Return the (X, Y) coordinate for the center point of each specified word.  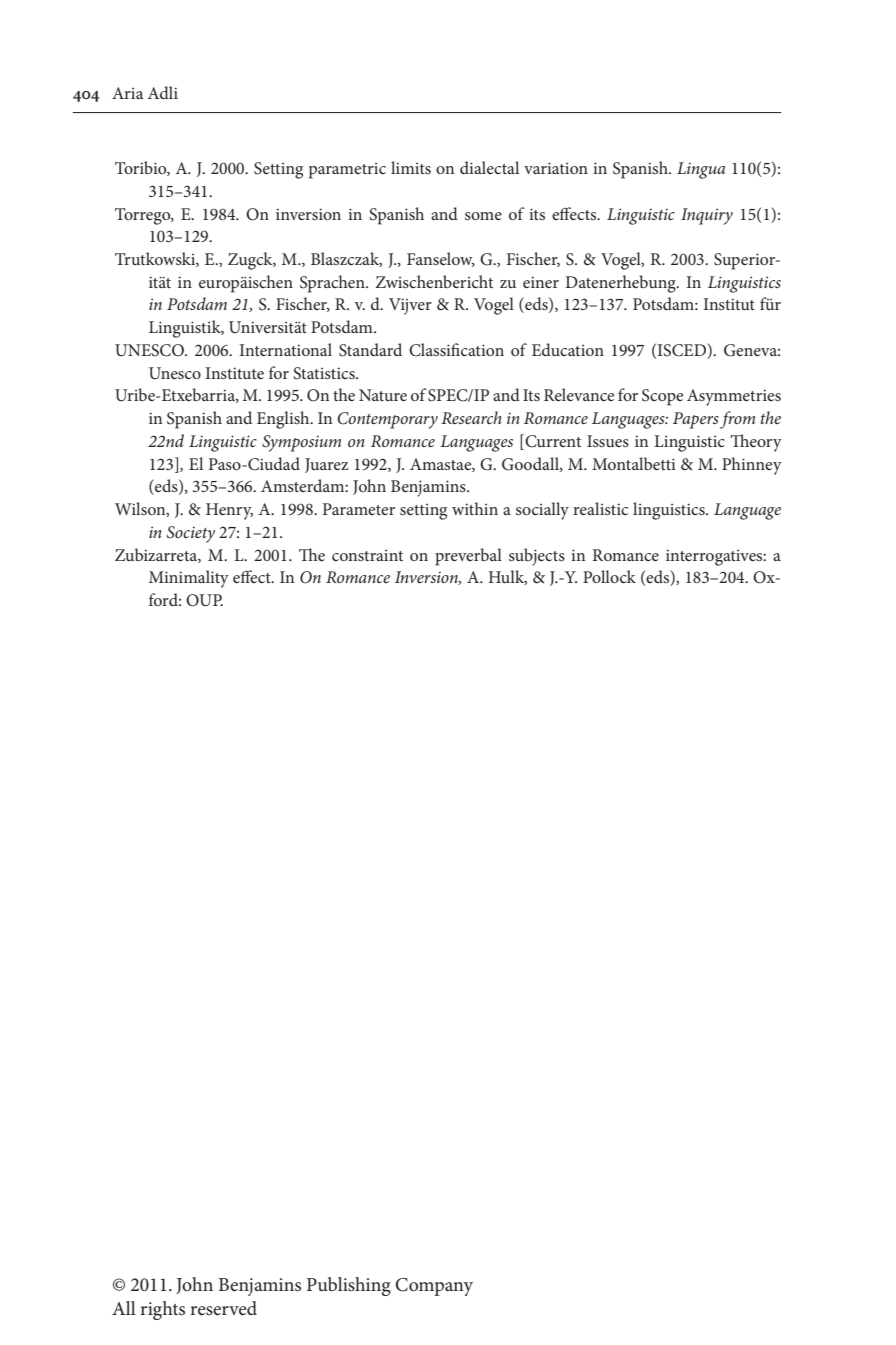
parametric (347, 171)
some (483, 216)
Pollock (609, 576)
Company (434, 1287)
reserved (223, 1308)
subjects (537, 557)
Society (191, 534)
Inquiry (707, 216)
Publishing (349, 1286)
